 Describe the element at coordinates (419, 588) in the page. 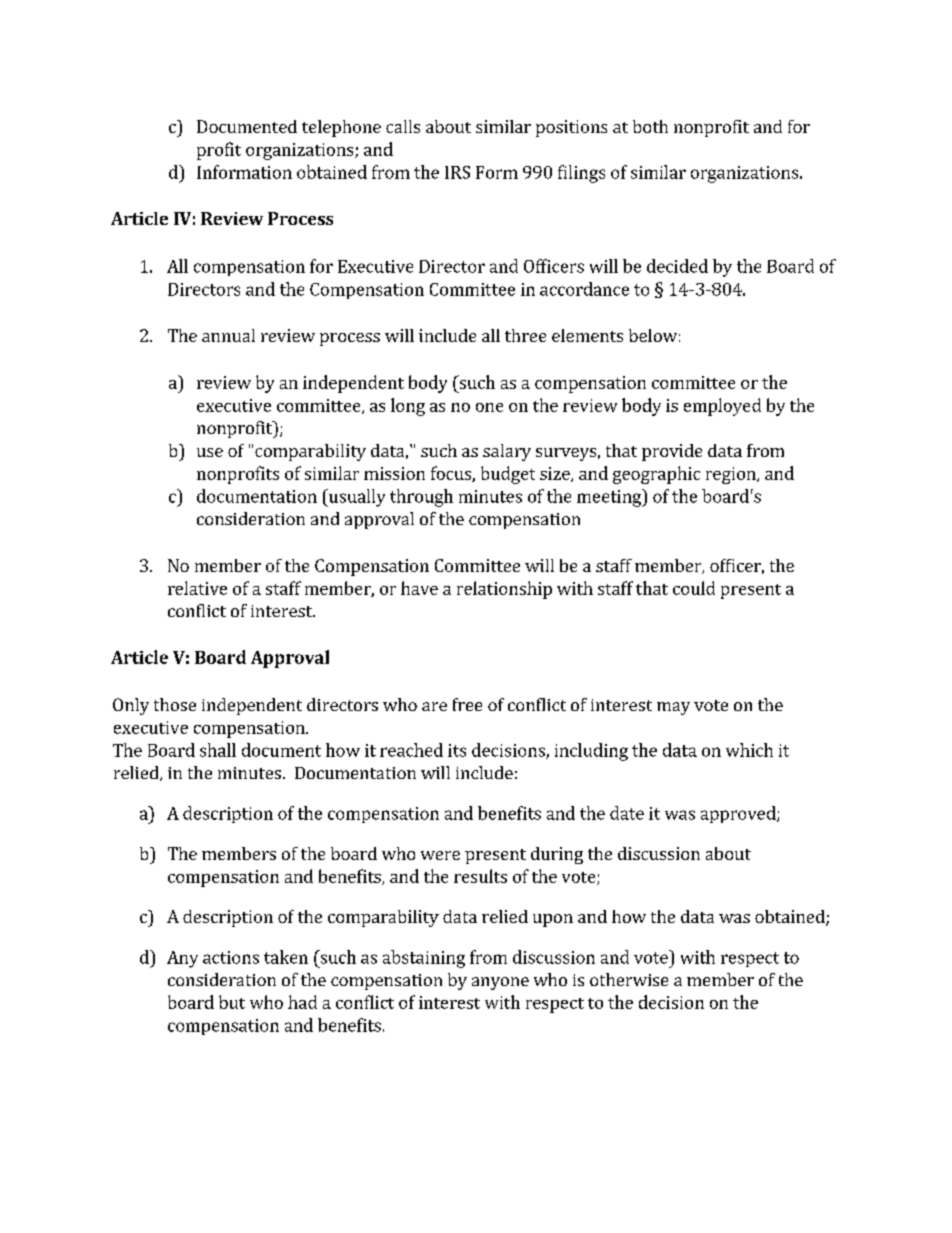

I see `have` at that location.
